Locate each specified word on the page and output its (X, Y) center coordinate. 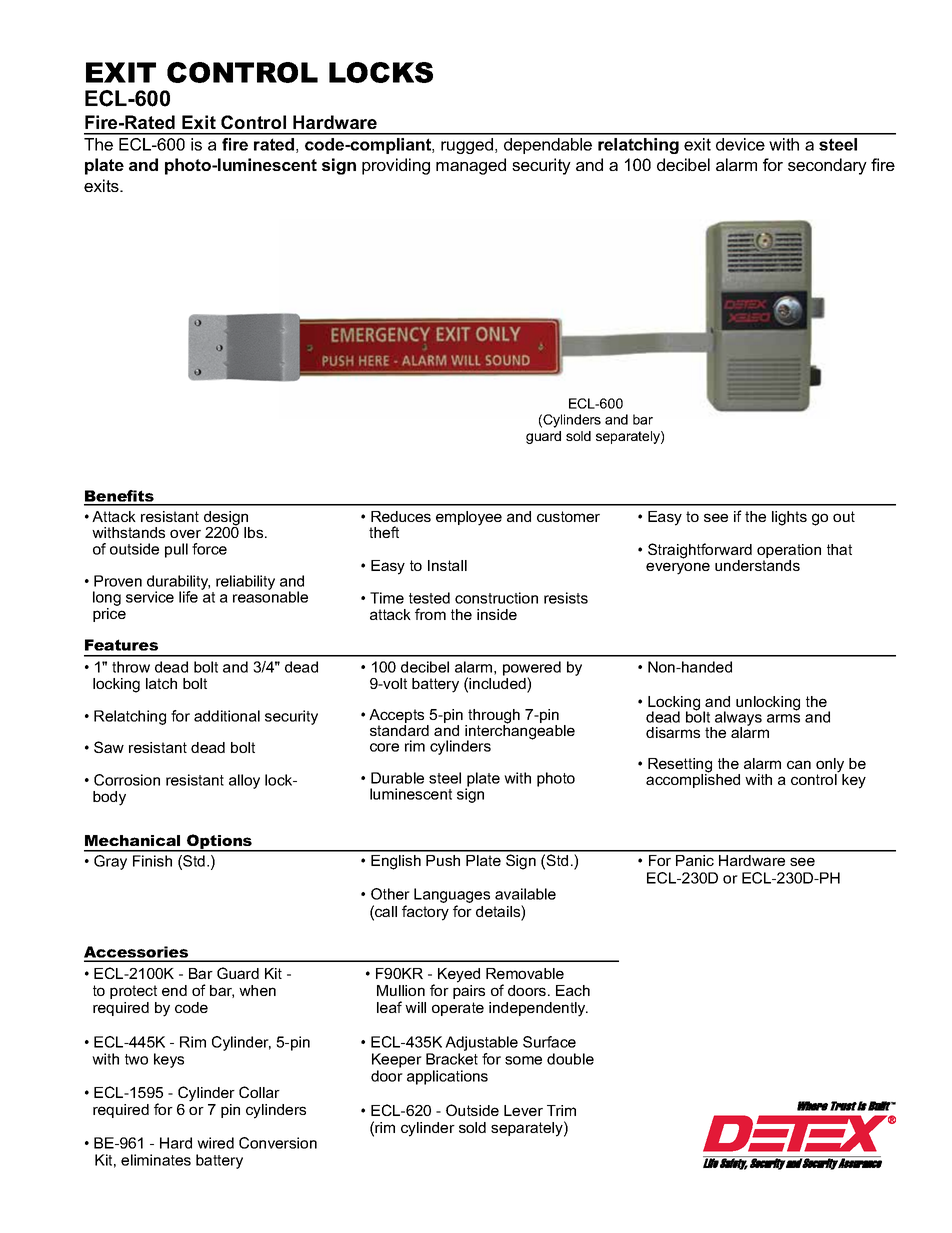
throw (131, 667)
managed (471, 166)
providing (396, 166)
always (738, 719)
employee (469, 518)
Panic (695, 860)
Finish (152, 861)
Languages (452, 897)
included (498, 684)
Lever (523, 1110)
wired (215, 1143)
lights (789, 518)
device (740, 144)
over (185, 533)
